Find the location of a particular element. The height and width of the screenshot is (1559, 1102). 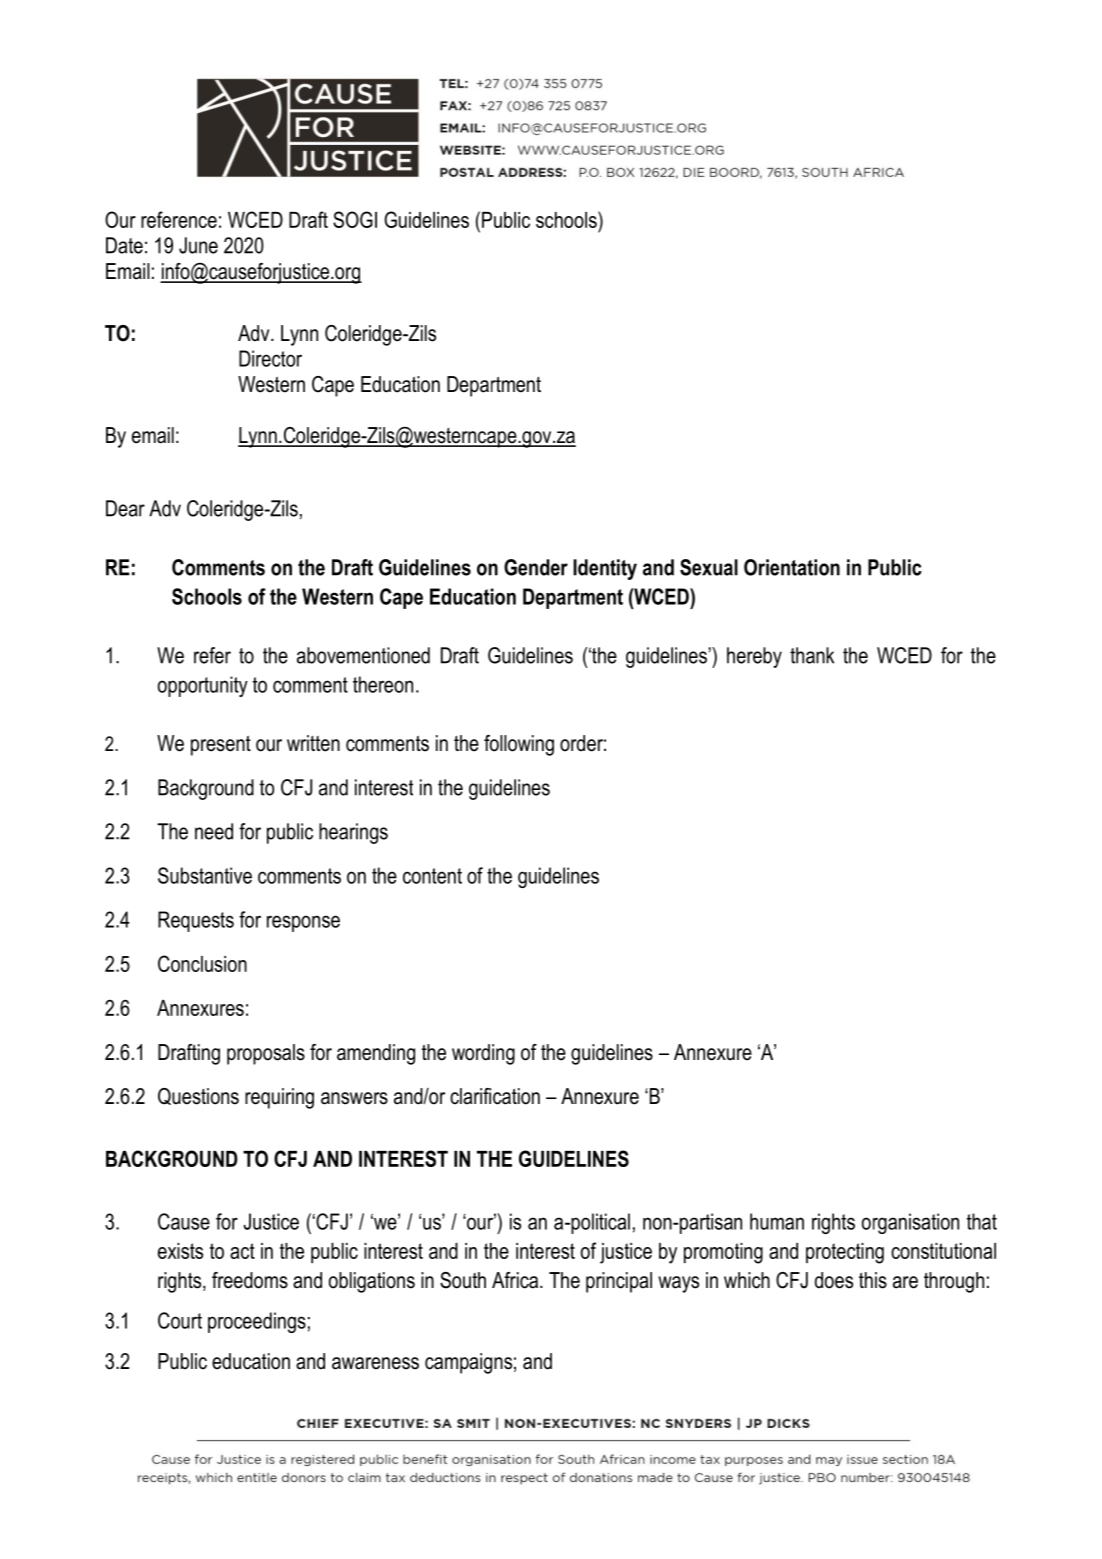

Director is located at coordinates (270, 358).
